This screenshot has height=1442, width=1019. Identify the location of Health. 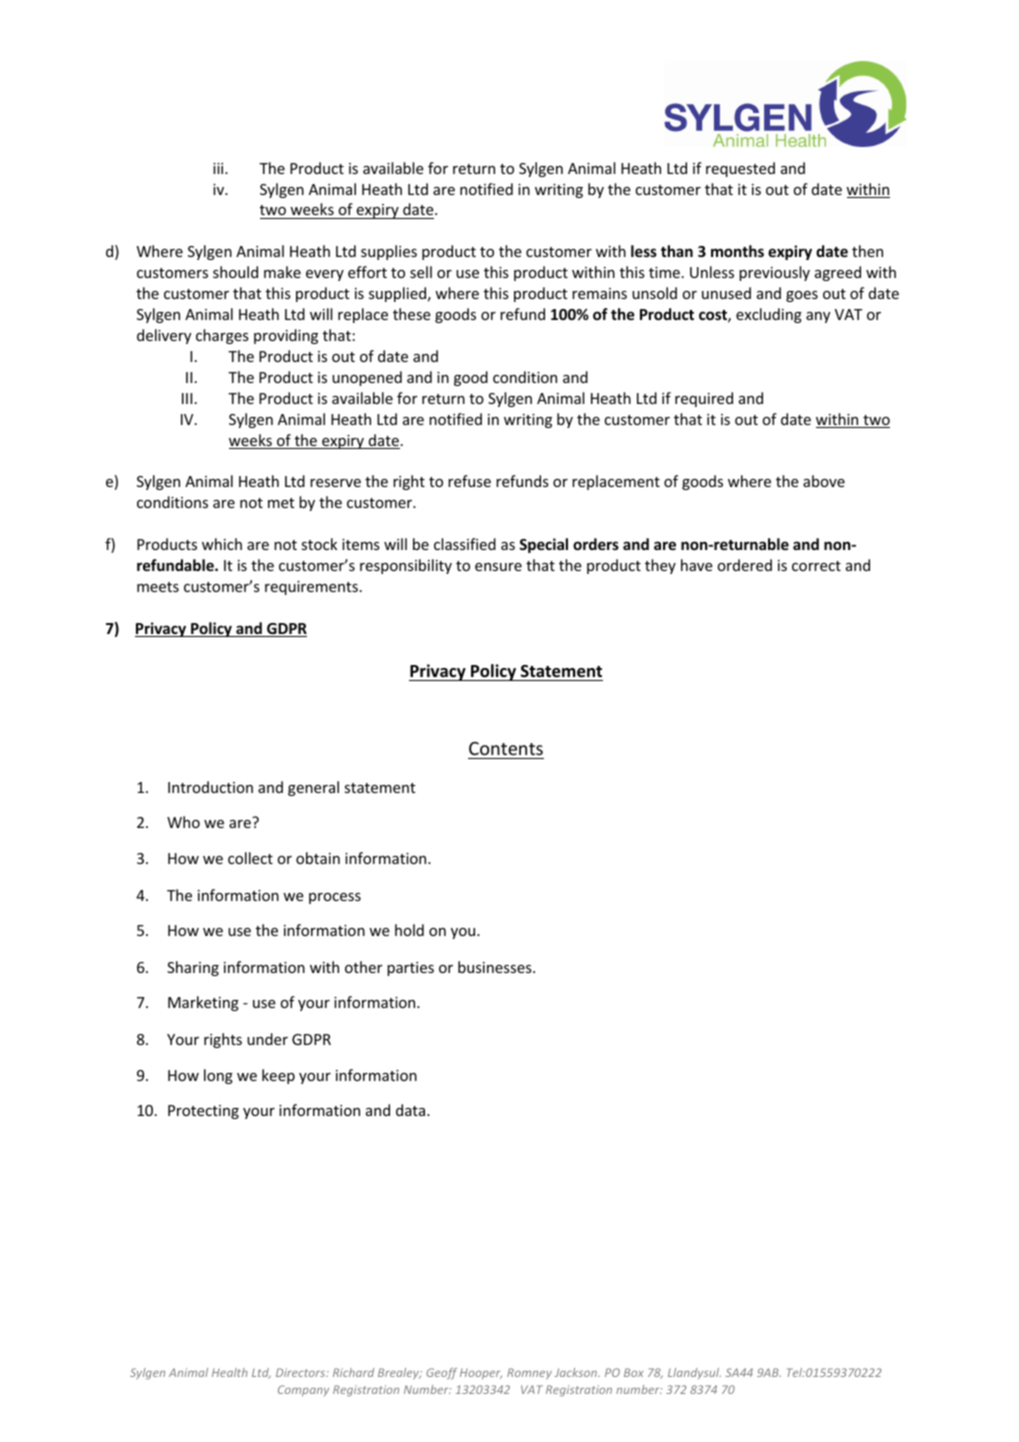
(230, 1372).
